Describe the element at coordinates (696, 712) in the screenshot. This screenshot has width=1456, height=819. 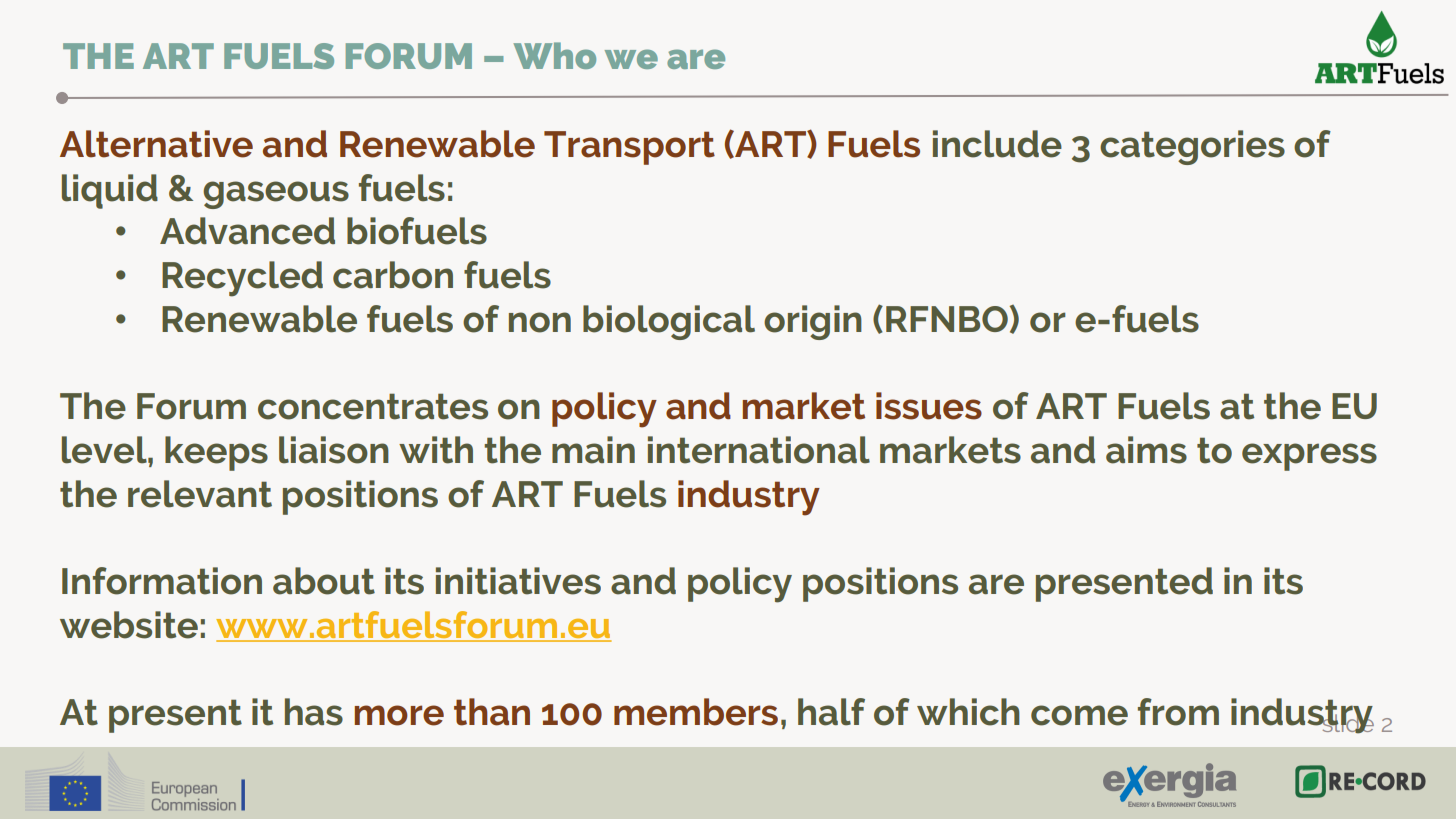
I see `members` at that location.
